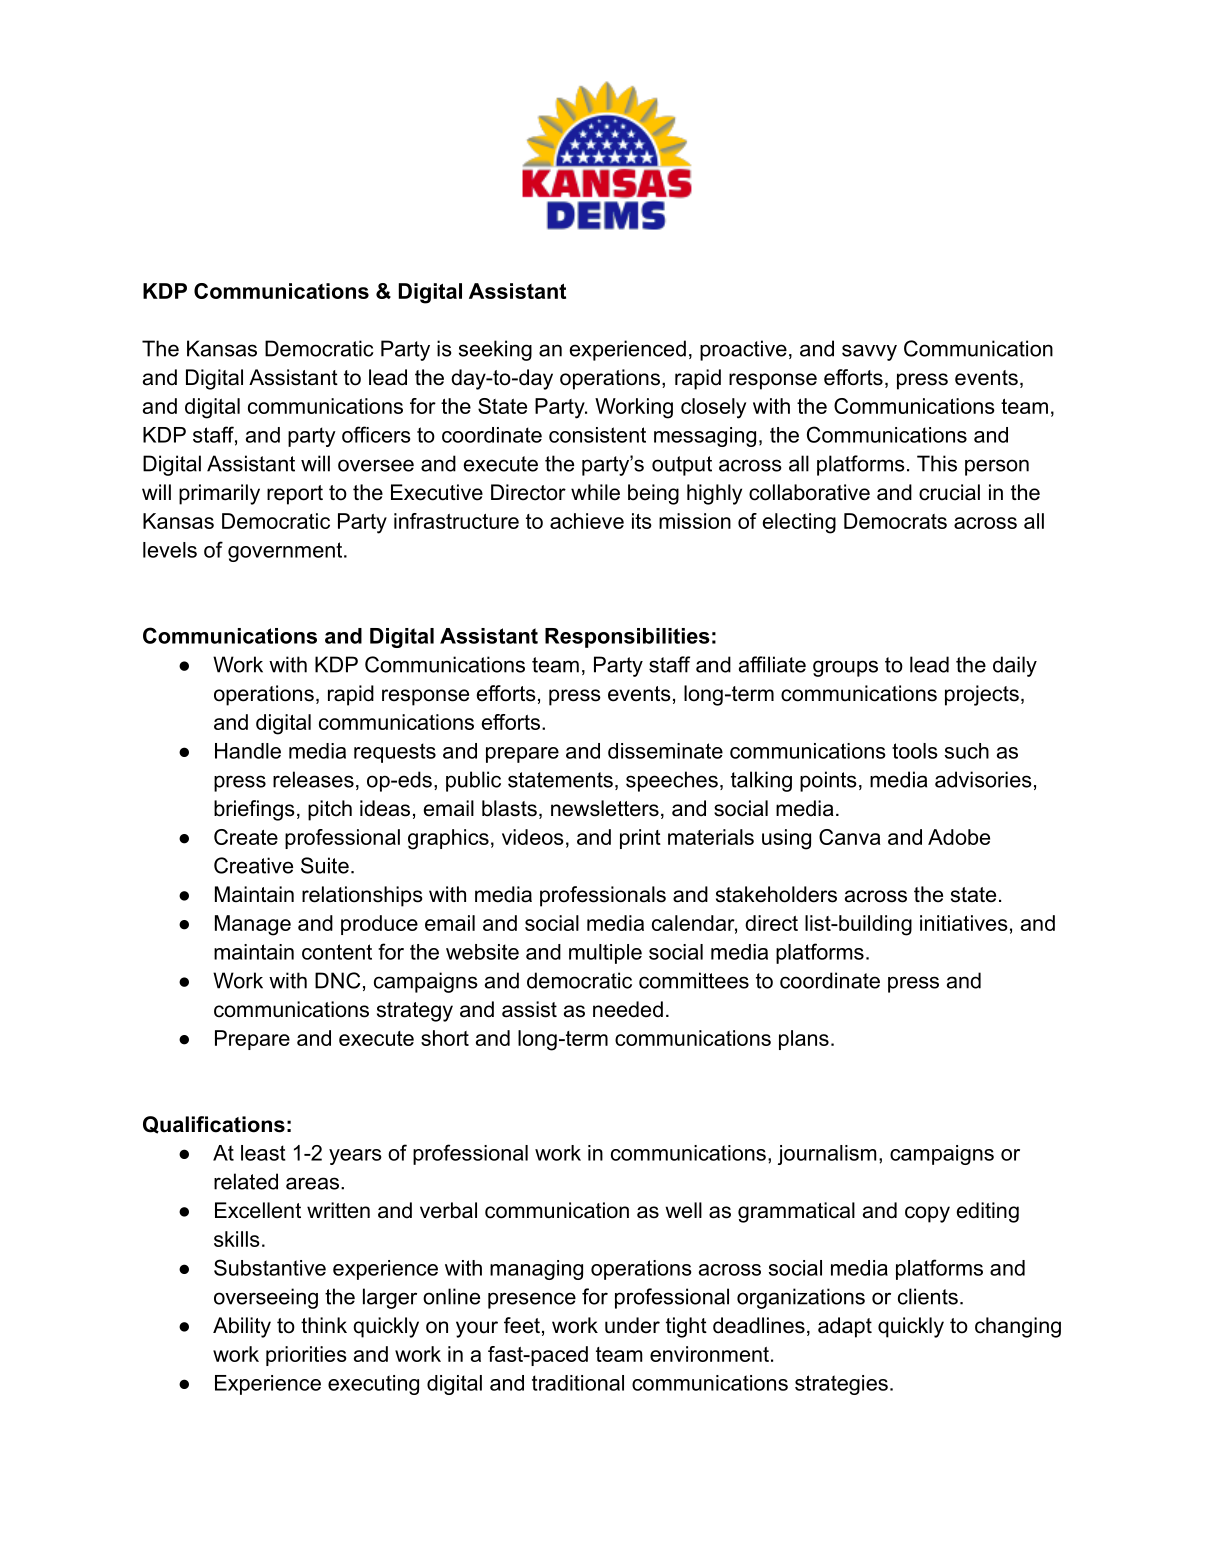  What do you see at coordinates (376, 434) in the screenshot?
I see `officers` at bounding box center [376, 434].
